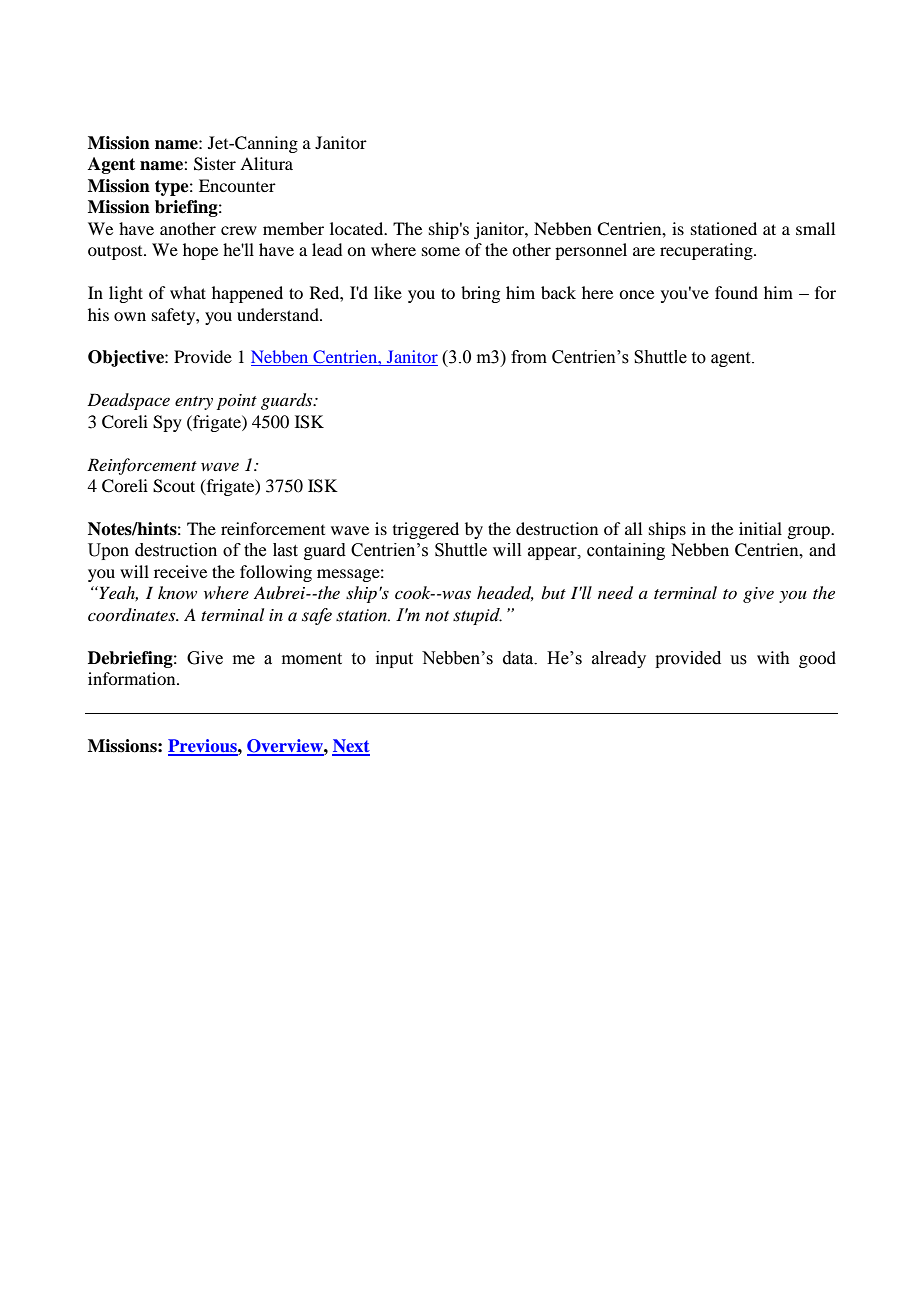 This screenshot has width=924, height=1308. Describe the element at coordinates (736, 292) in the screenshot. I see `found` at that location.
